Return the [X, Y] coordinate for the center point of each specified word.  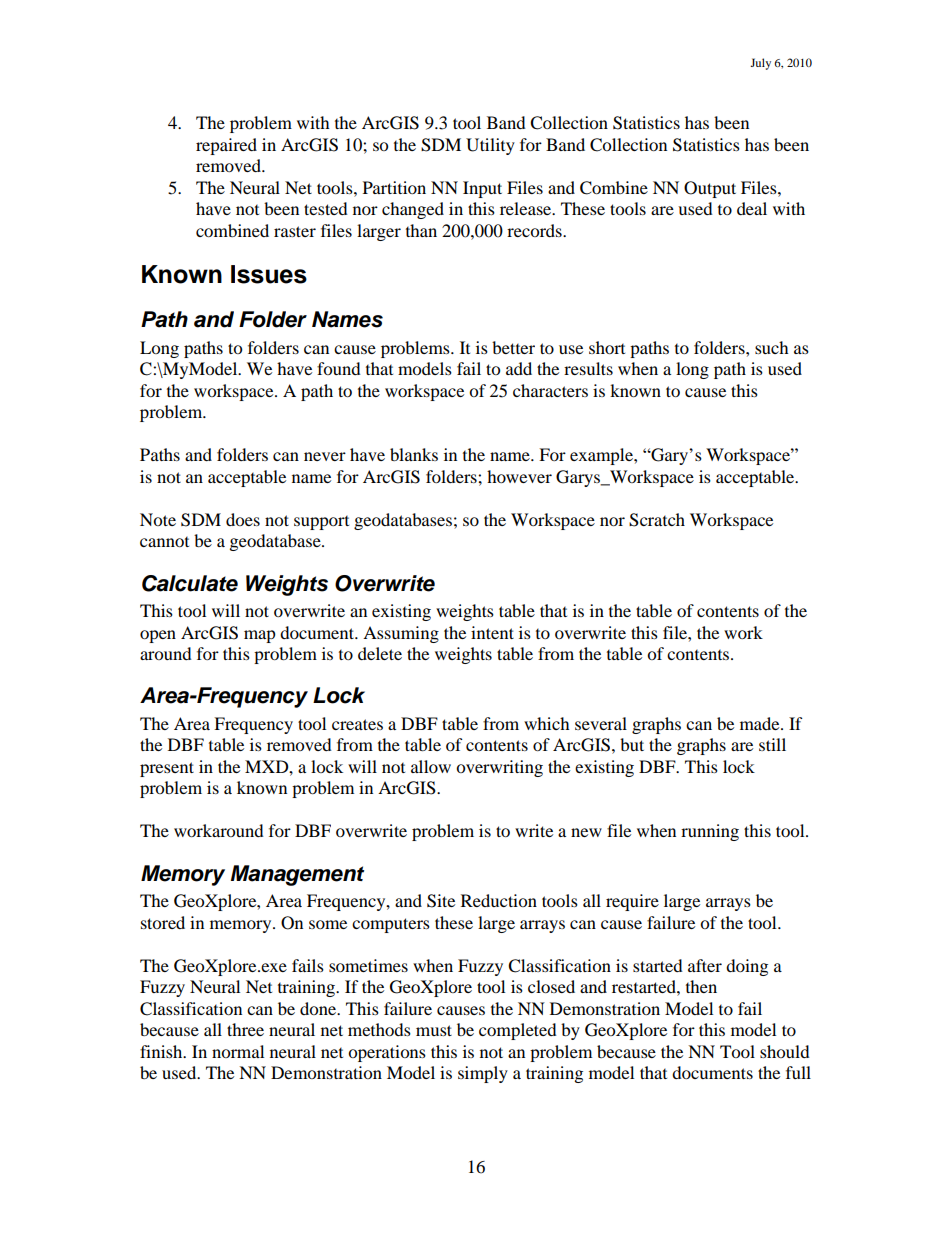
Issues [269, 274]
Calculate [190, 583]
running [710, 832]
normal [238, 1051]
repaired [226, 146]
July [760, 64]
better [513, 347]
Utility [490, 146]
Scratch [657, 520]
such [772, 347]
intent [492, 632]
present [167, 769]
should [785, 1051]
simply [483, 1074]
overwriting [499, 768]
